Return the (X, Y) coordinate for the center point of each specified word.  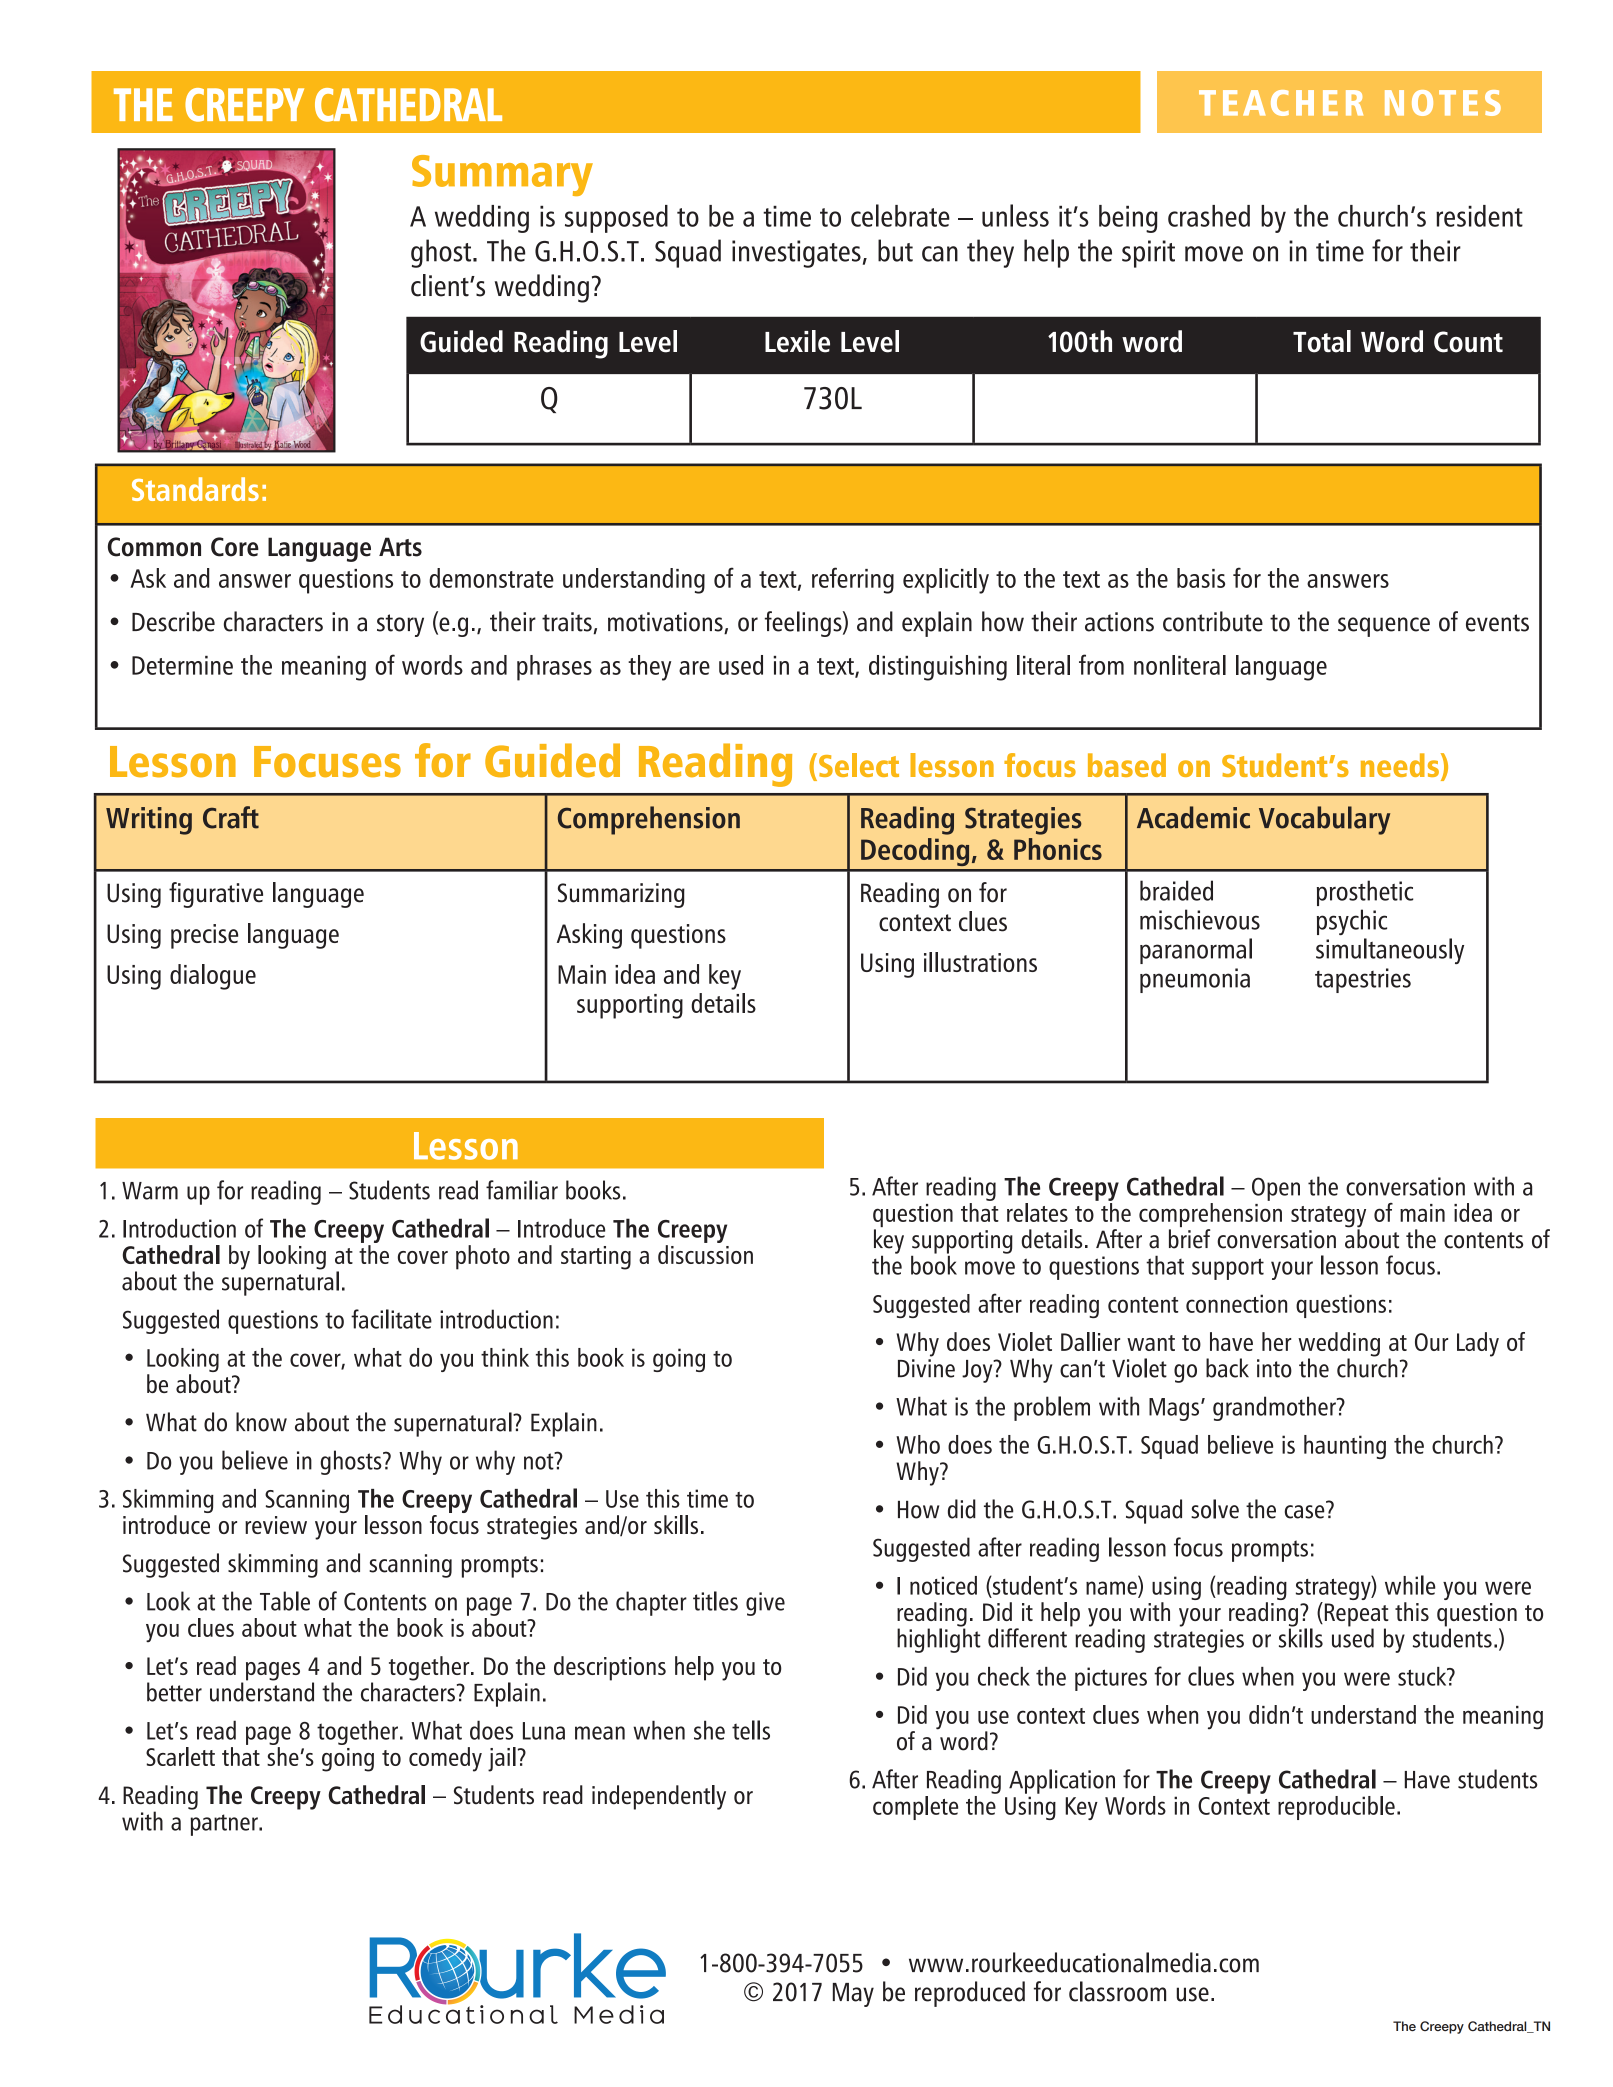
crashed (1209, 216)
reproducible (1336, 1808)
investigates (796, 254)
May (853, 1995)
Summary (502, 175)
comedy (445, 1759)
